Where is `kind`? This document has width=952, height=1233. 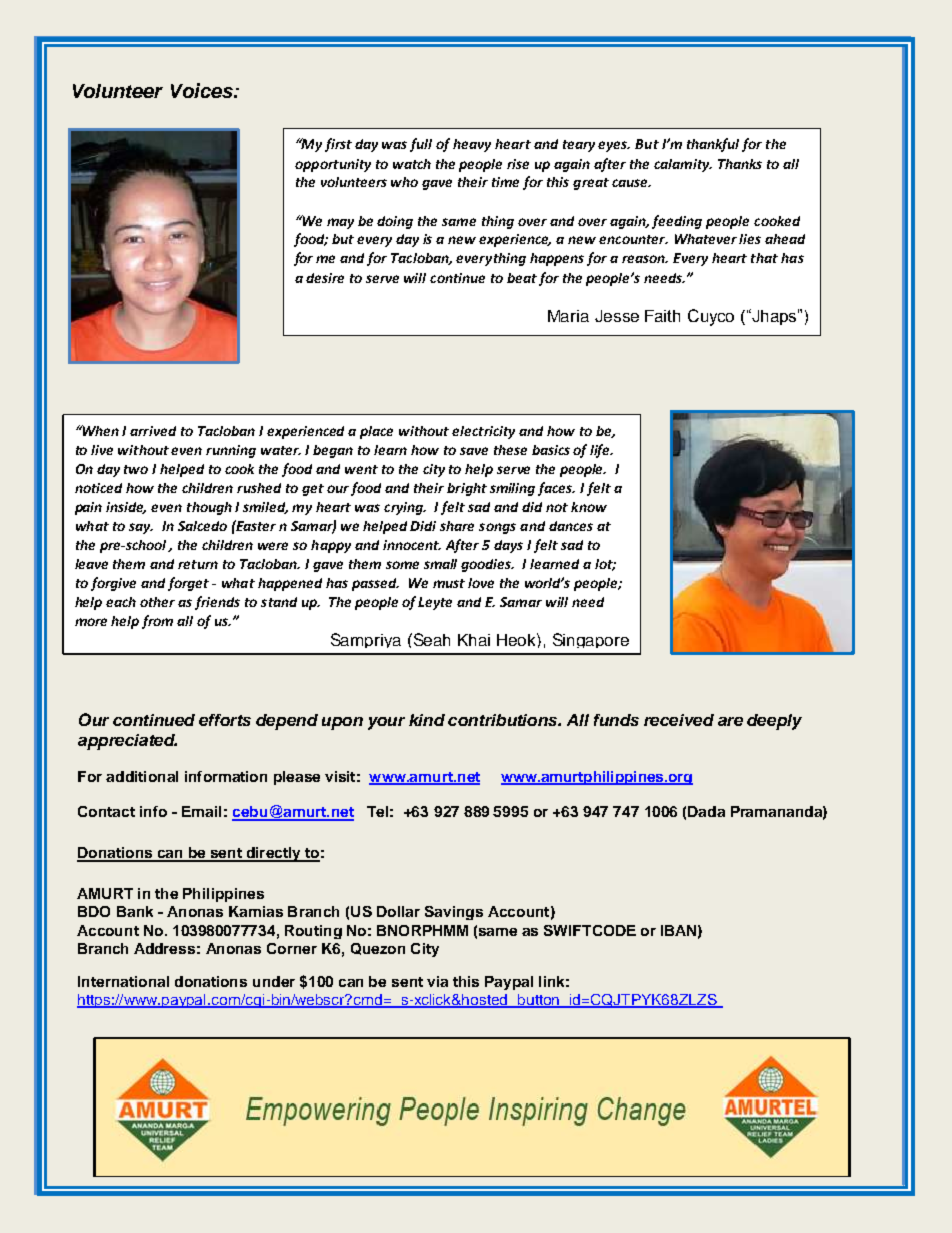
kind is located at coordinates (427, 720).
